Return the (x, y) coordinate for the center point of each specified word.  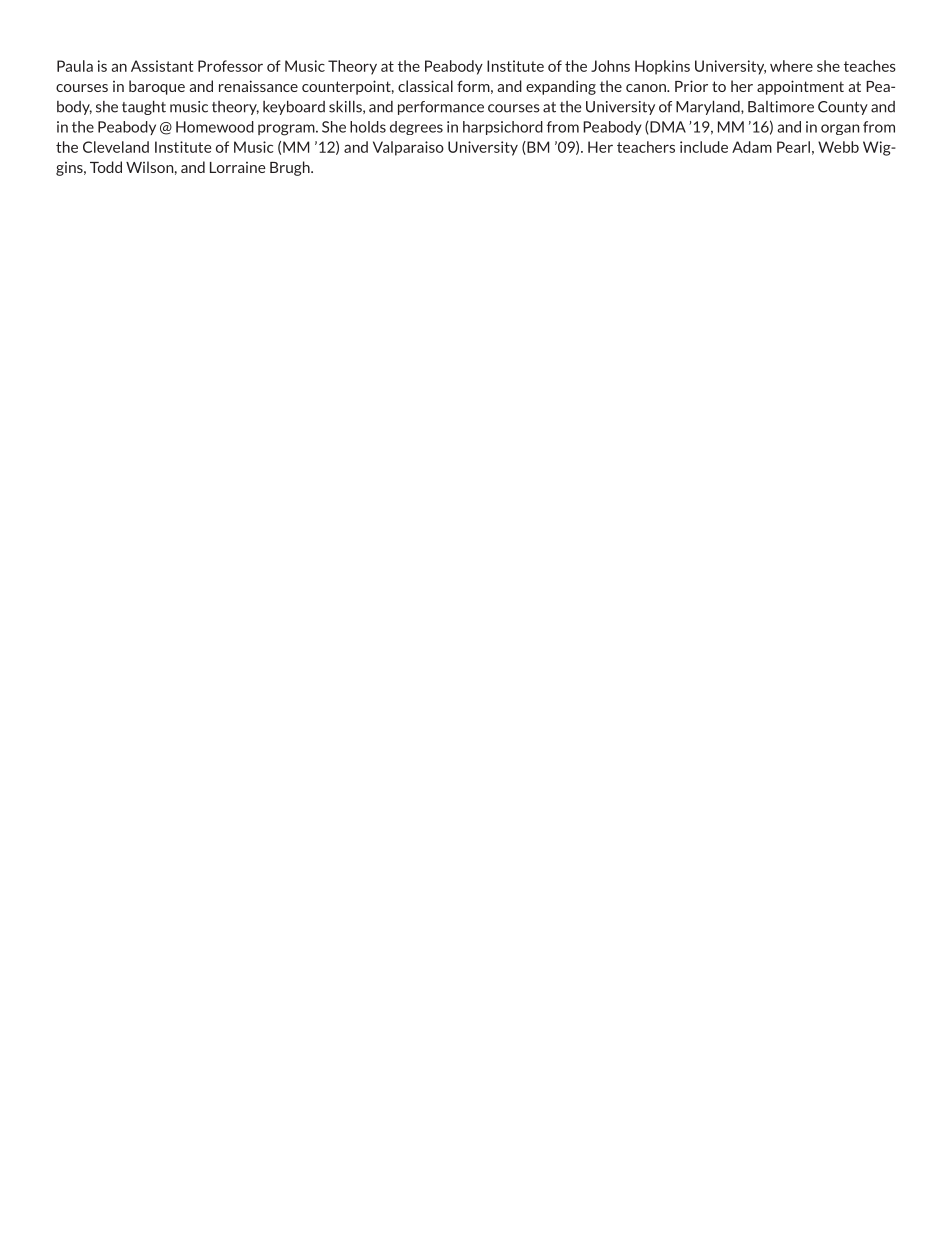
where (791, 66)
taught (144, 107)
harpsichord (503, 128)
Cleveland (116, 147)
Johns (610, 66)
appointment (800, 87)
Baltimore (781, 107)
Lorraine (238, 167)
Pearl (793, 147)
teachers (646, 147)
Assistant (162, 66)
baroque (157, 87)
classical (425, 86)
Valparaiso (408, 148)
